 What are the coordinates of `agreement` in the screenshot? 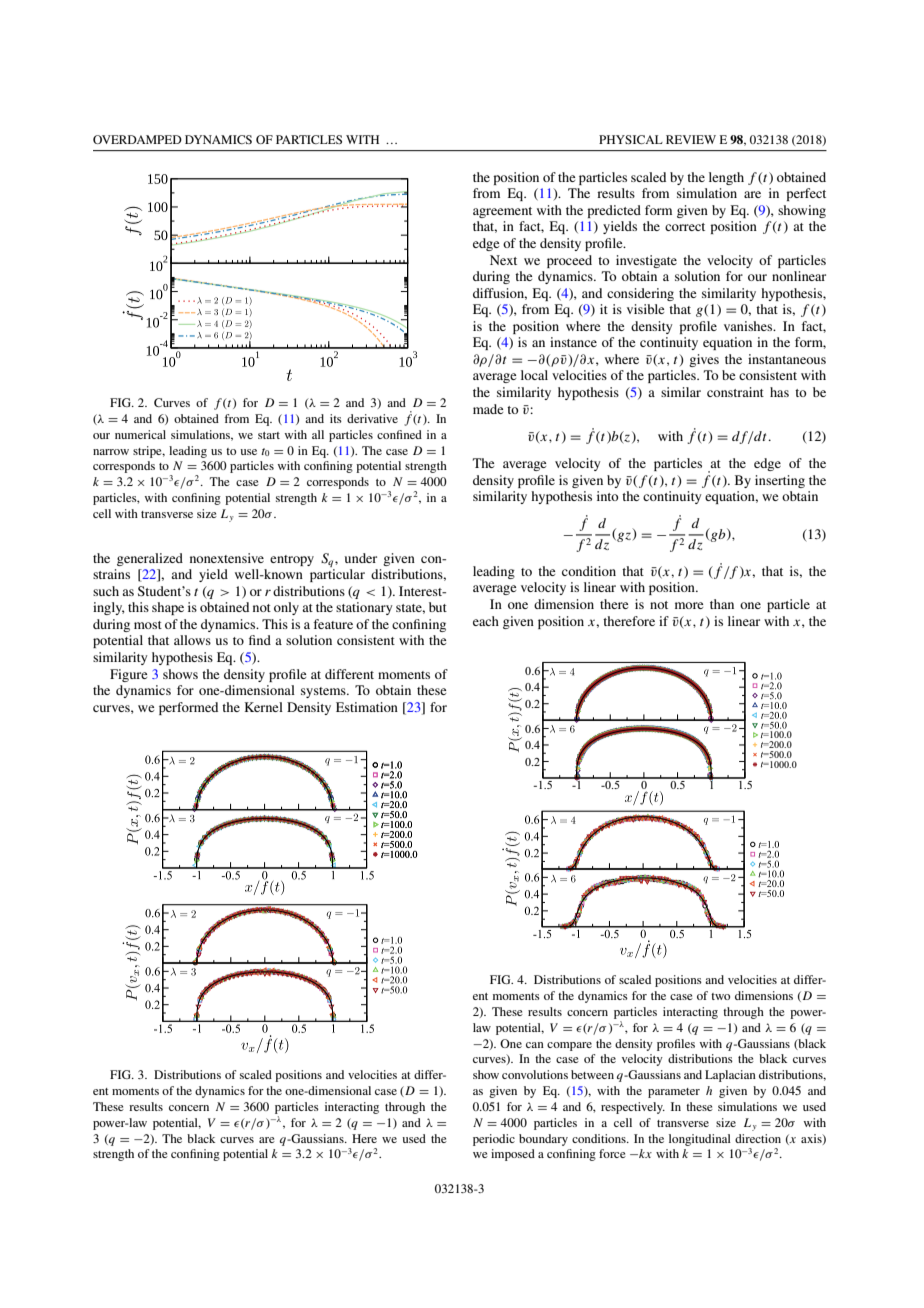 It's located at (502, 212).
